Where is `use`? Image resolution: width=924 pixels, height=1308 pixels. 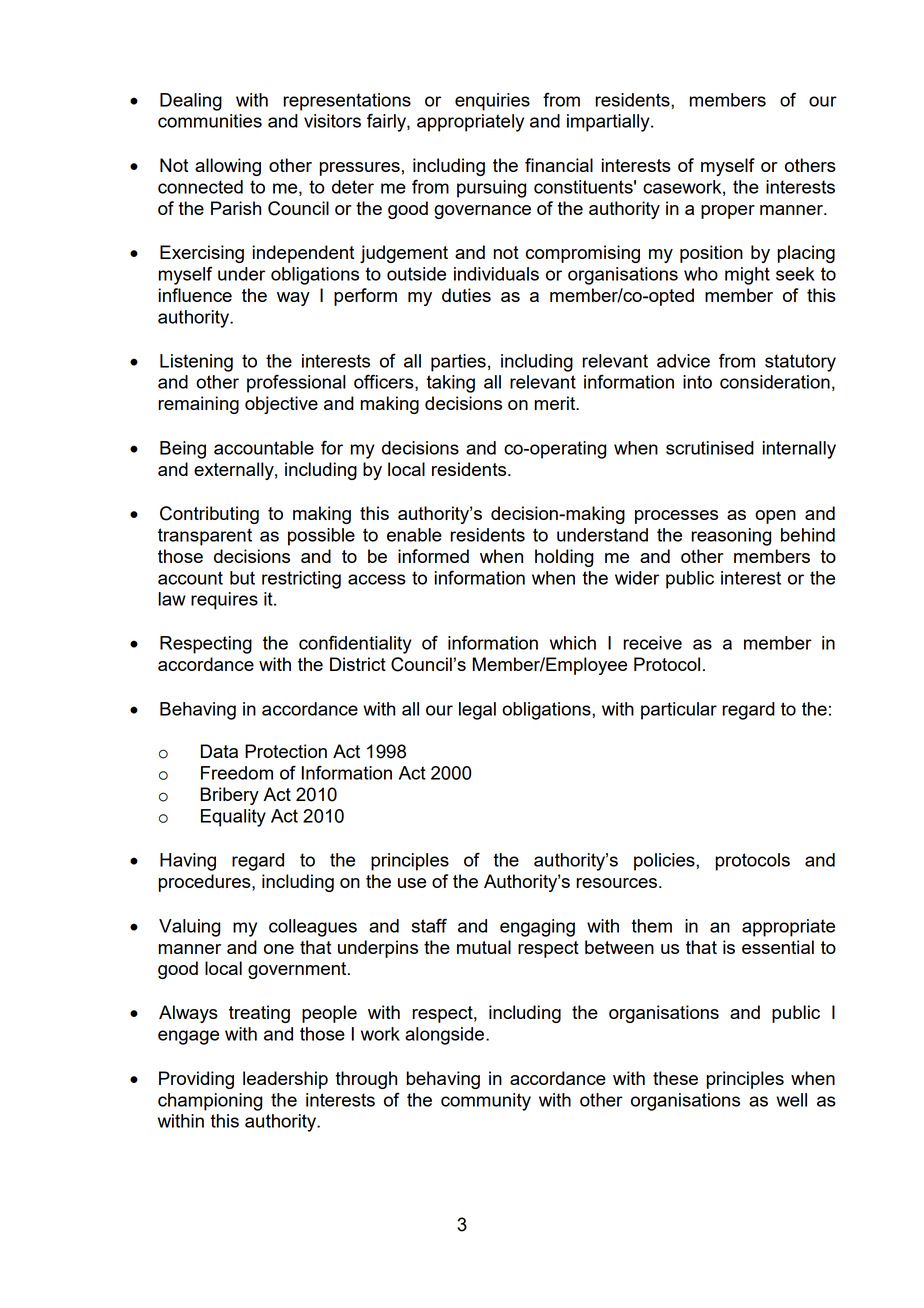
use is located at coordinates (412, 883).
